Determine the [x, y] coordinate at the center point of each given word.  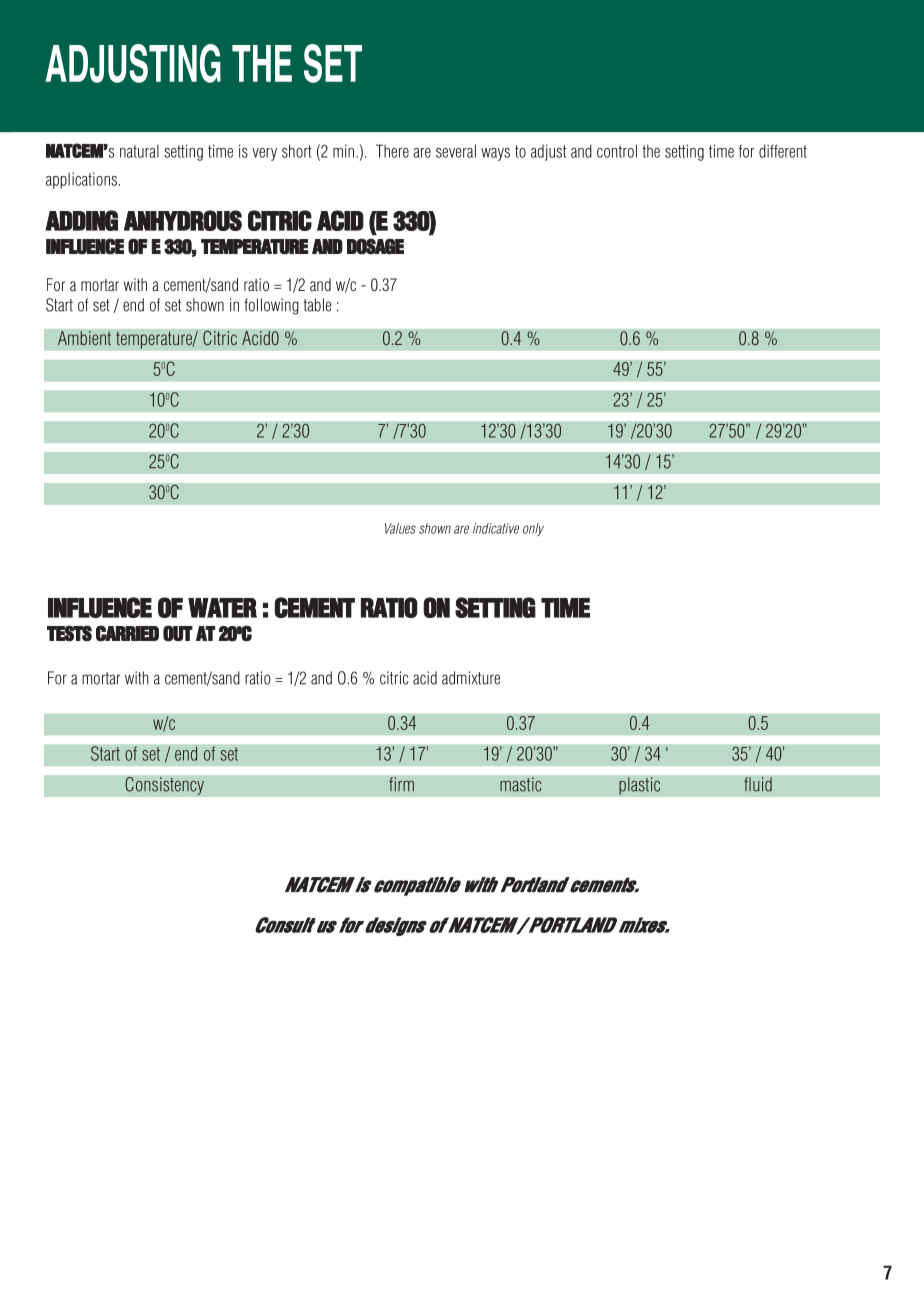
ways [495, 154]
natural [139, 151]
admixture [471, 678]
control [617, 151]
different [783, 151]
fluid [758, 784]
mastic [521, 784]
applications [81, 180]
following [271, 306]
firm [401, 784]
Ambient [84, 338]
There [392, 151]
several [456, 151]
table [318, 305]
